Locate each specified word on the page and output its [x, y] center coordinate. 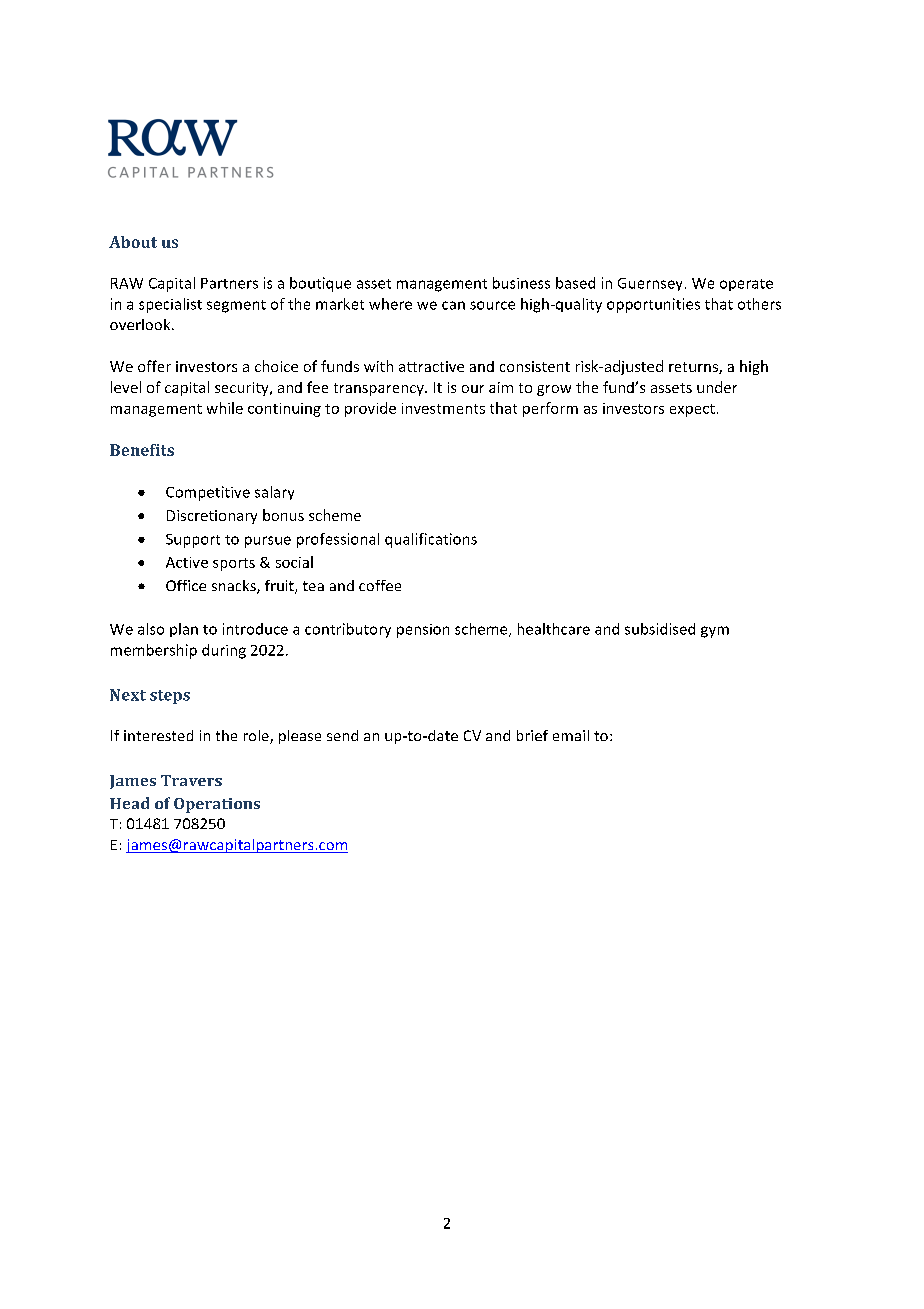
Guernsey [650, 284]
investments [443, 408]
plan [184, 630]
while [225, 408]
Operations [217, 805]
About [133, 242]
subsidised [660, 629]
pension [423, 631]
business [521, 283]
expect [692, 410]
